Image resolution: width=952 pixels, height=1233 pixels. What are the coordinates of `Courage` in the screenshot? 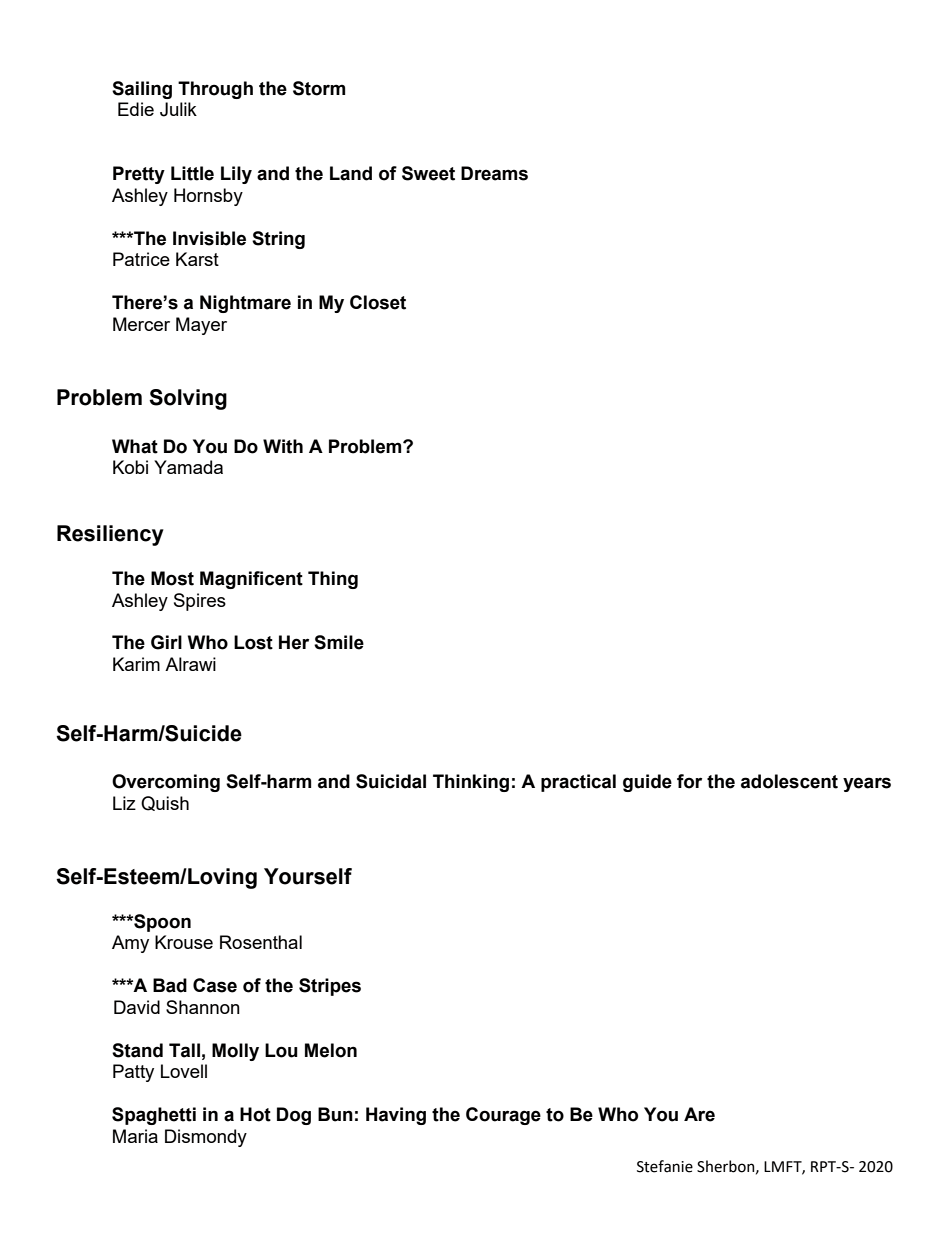 It's located at (503, 1116).
